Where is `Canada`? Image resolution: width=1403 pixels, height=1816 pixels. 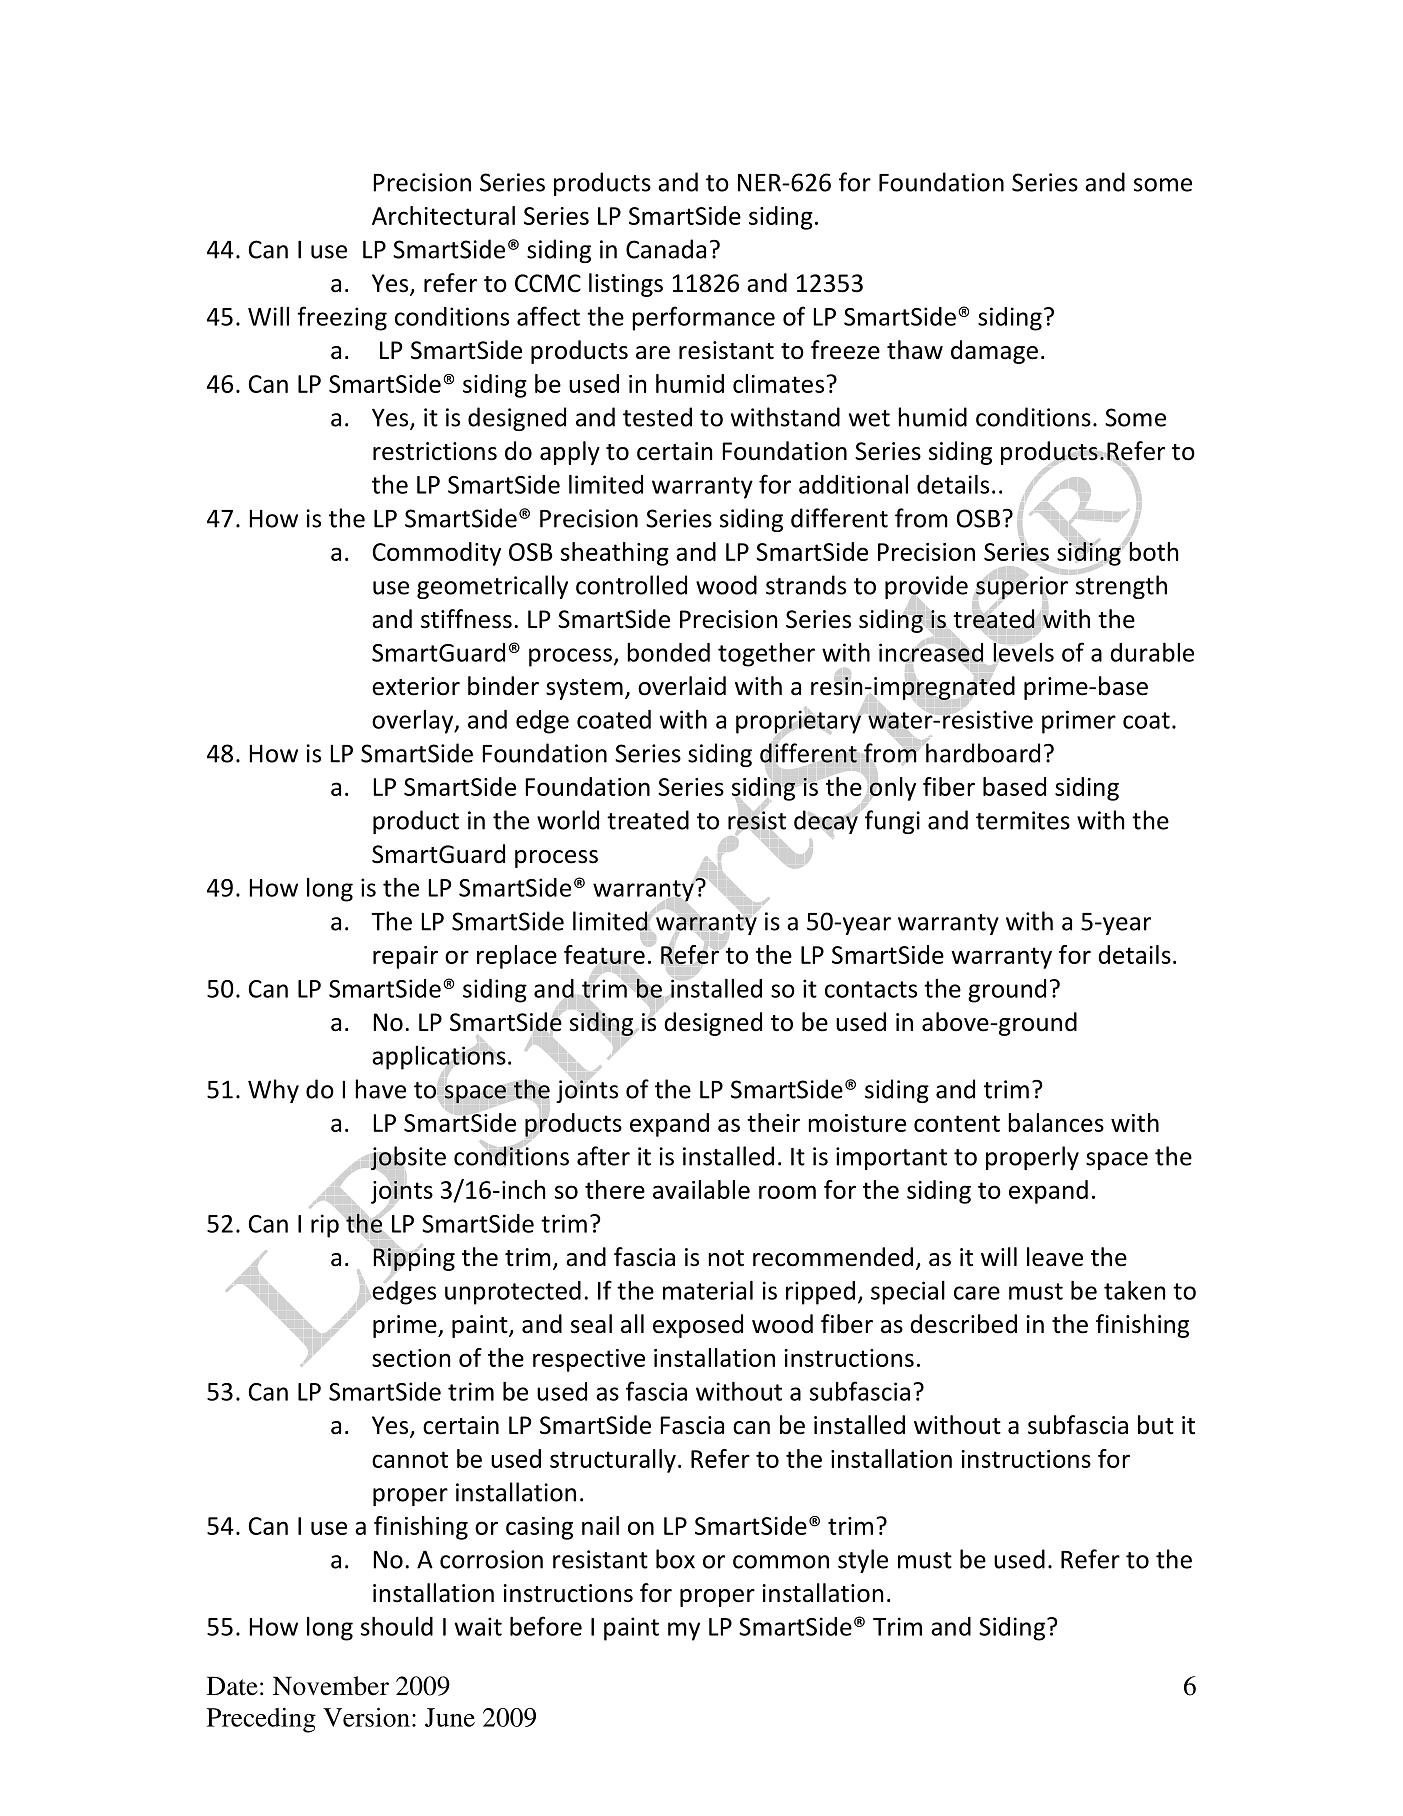
Canada is located at coordinates (666, 249).
